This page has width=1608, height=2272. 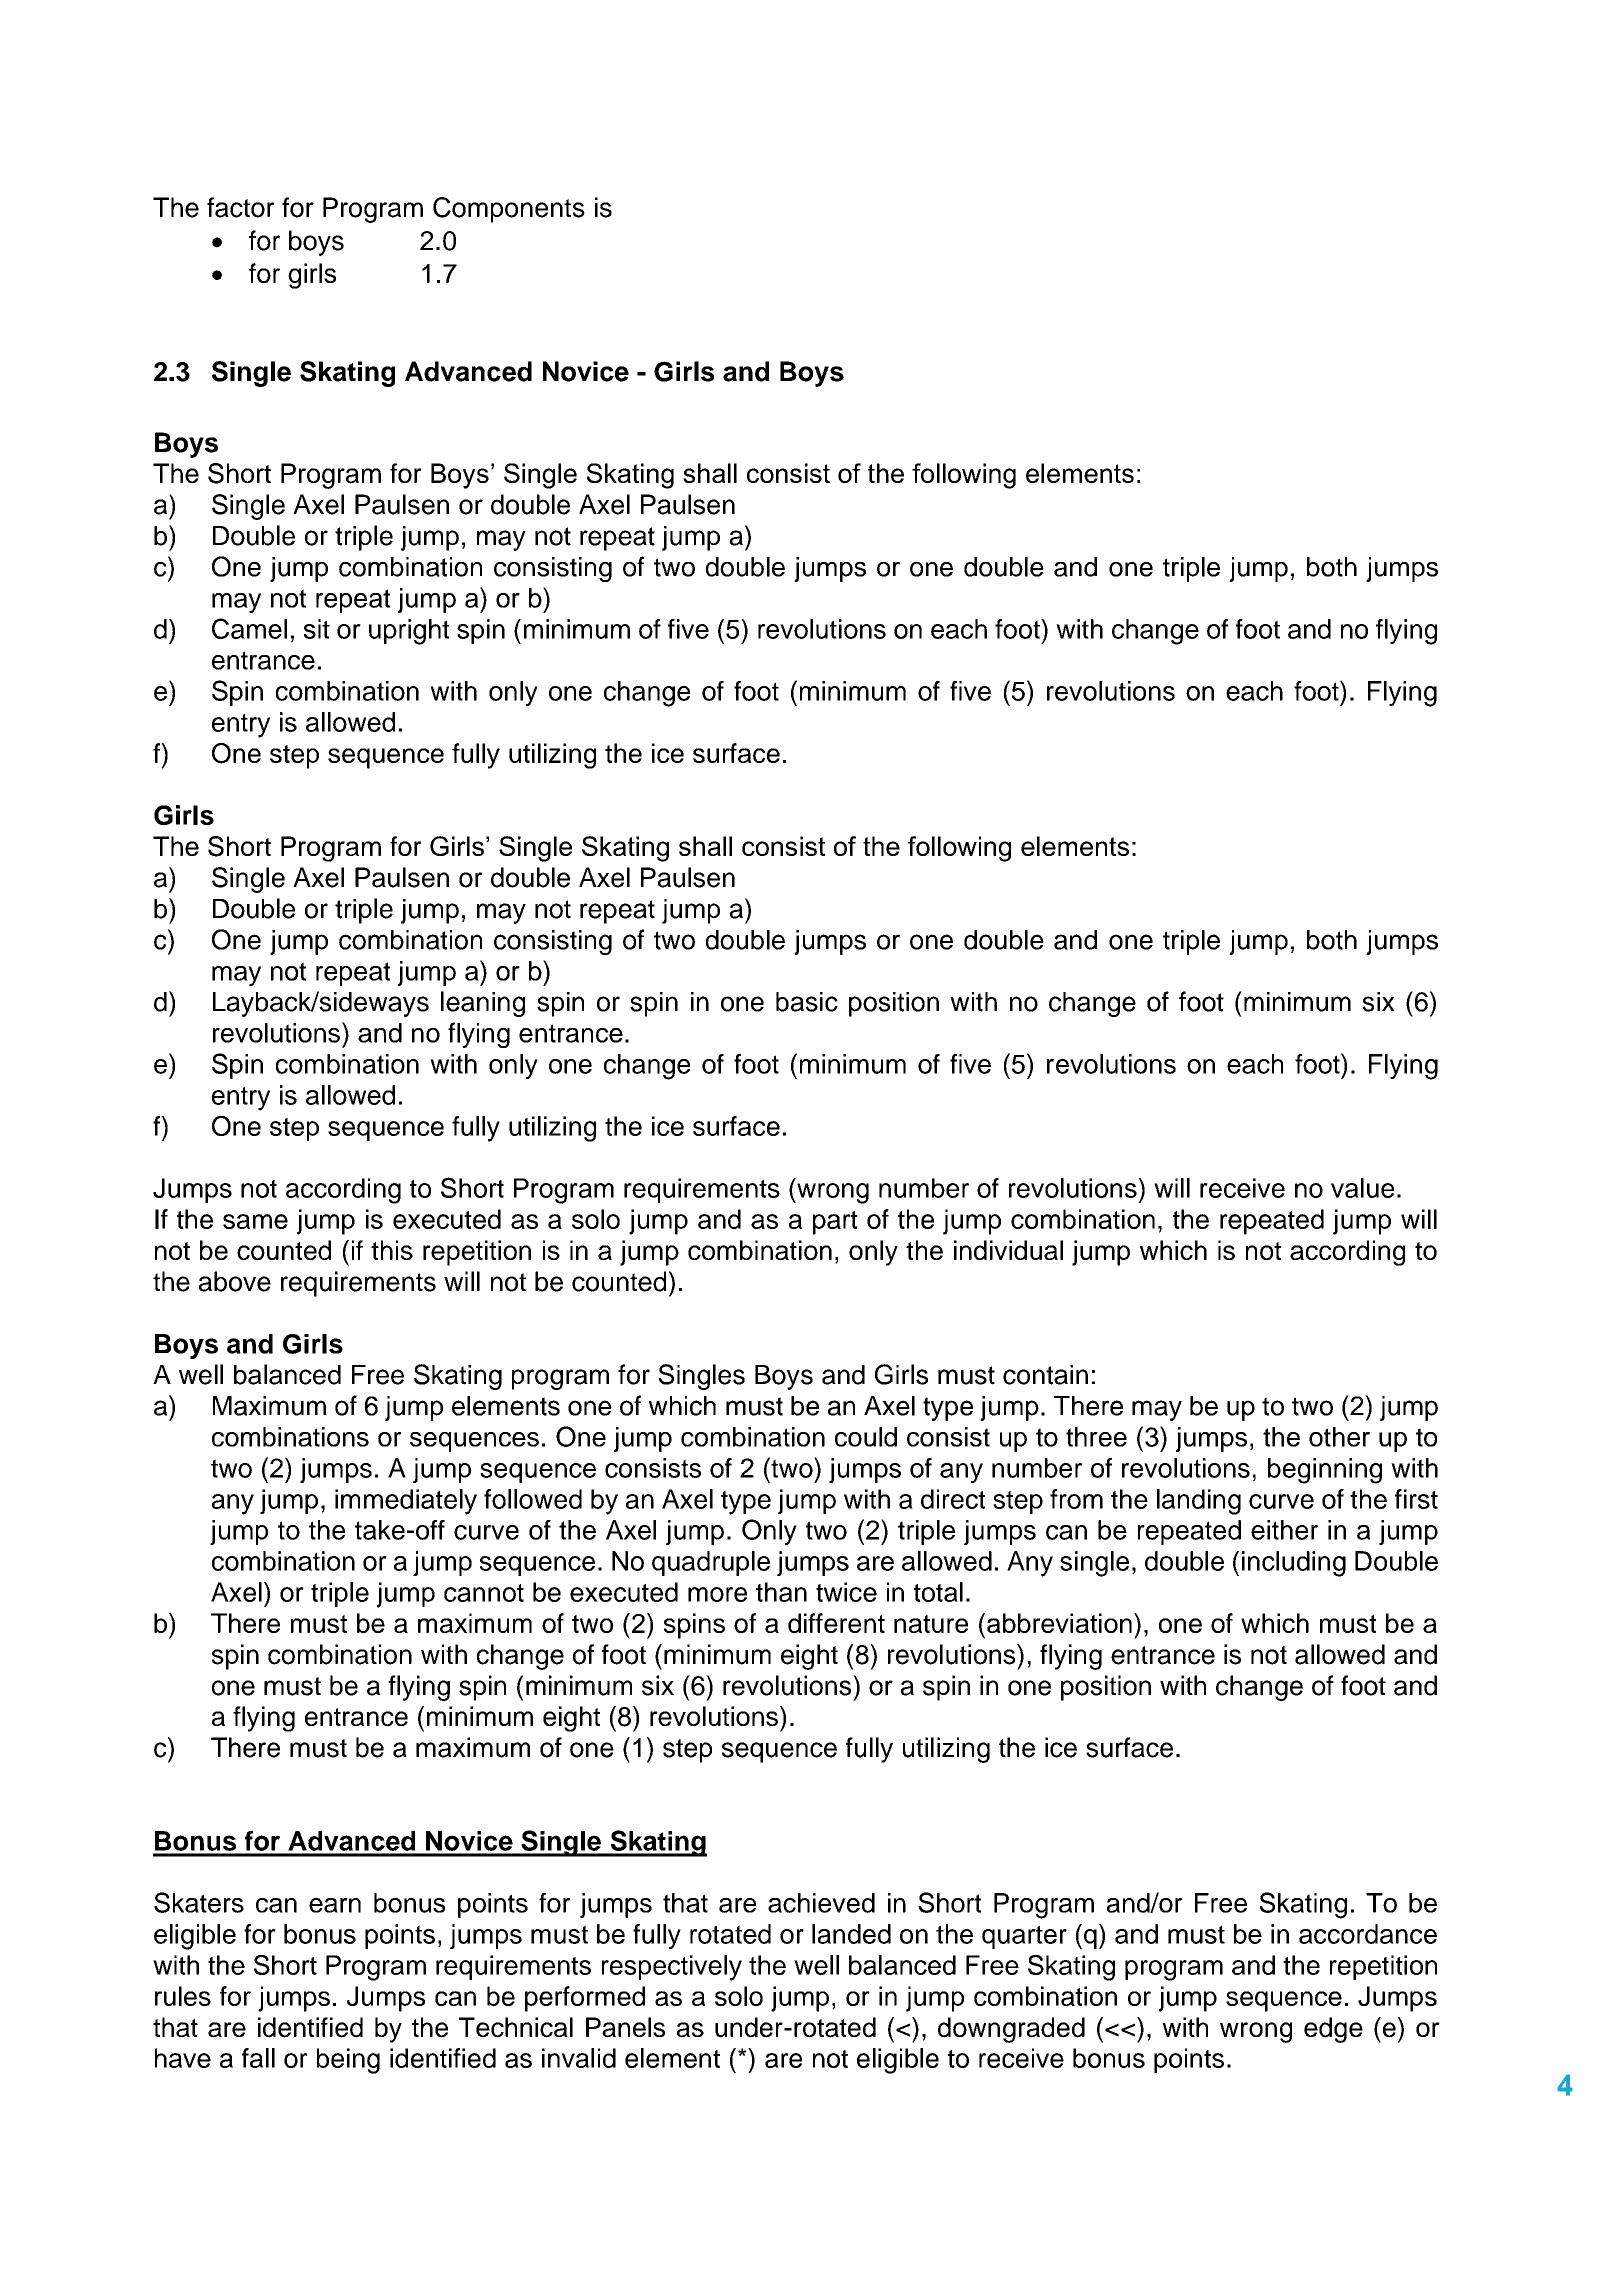 I want to click on Components, so click(x=509, y=210).
